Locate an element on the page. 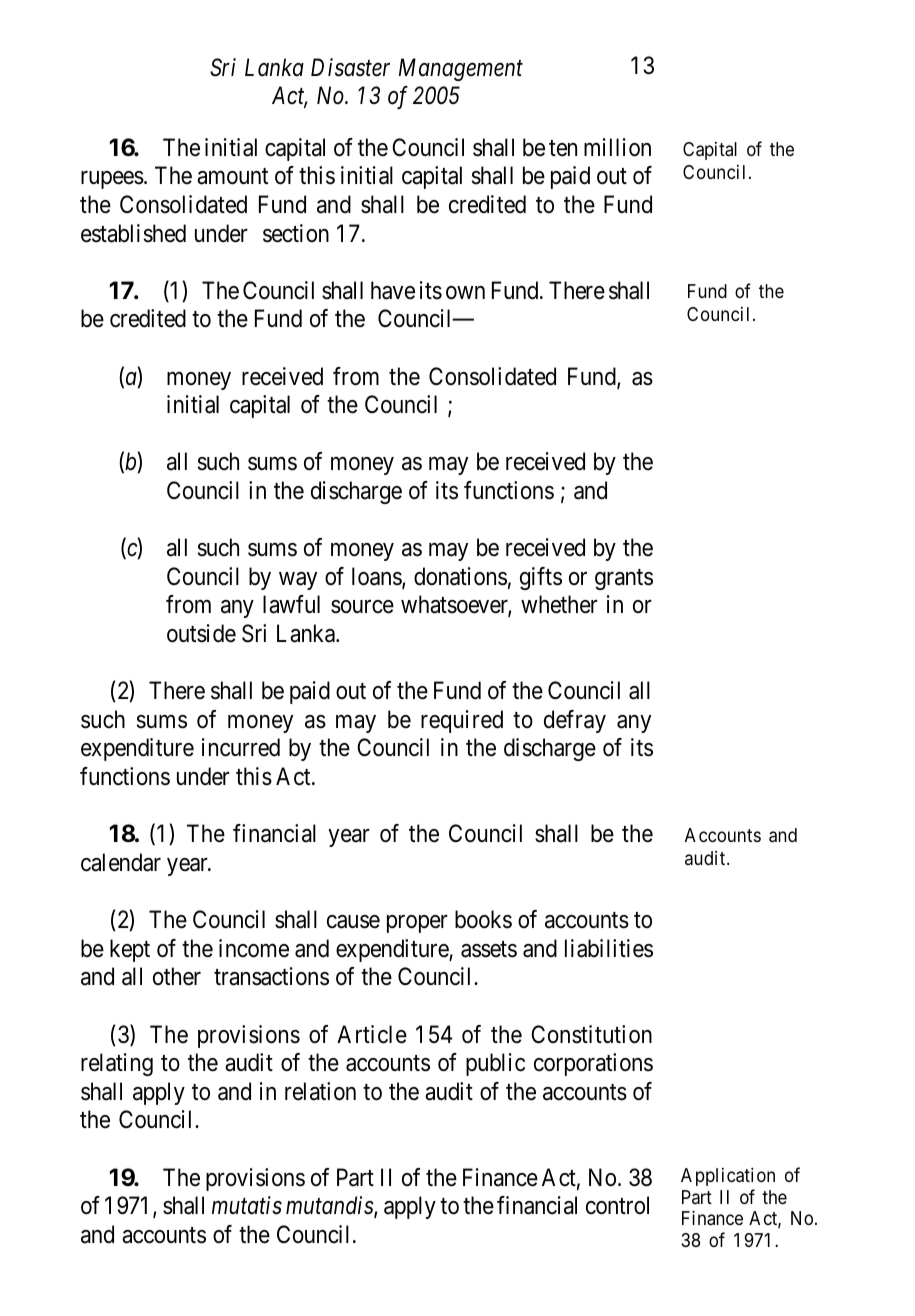  amount is located at coordinates (232, 177).
